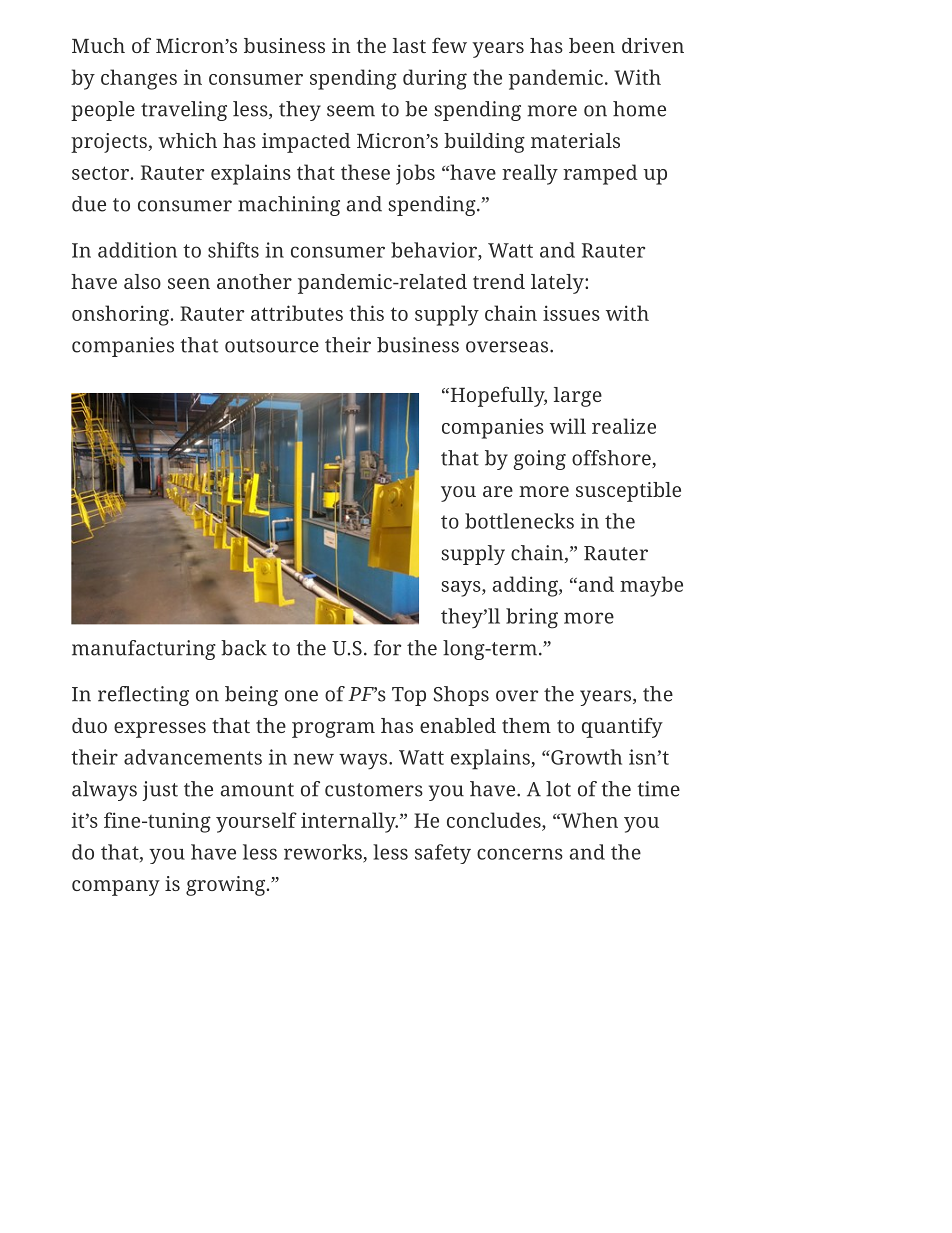  What do you see at coordinates (592, 45) in the image?
I see `been` at bounding box center [592, 45].
